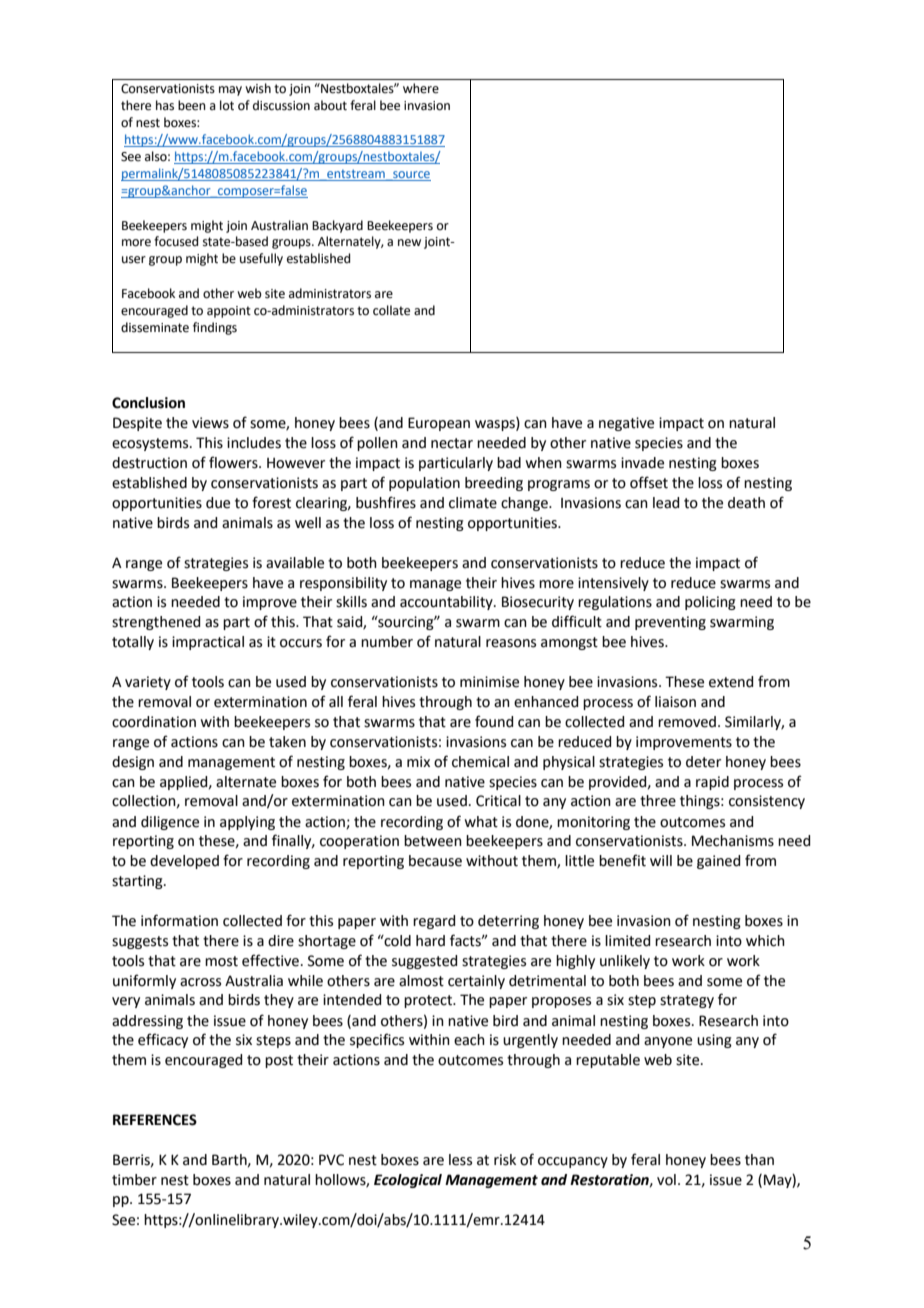  Describe the element at coordinates (155, 1120) in the page. I see `REFERENCES` at that location.
